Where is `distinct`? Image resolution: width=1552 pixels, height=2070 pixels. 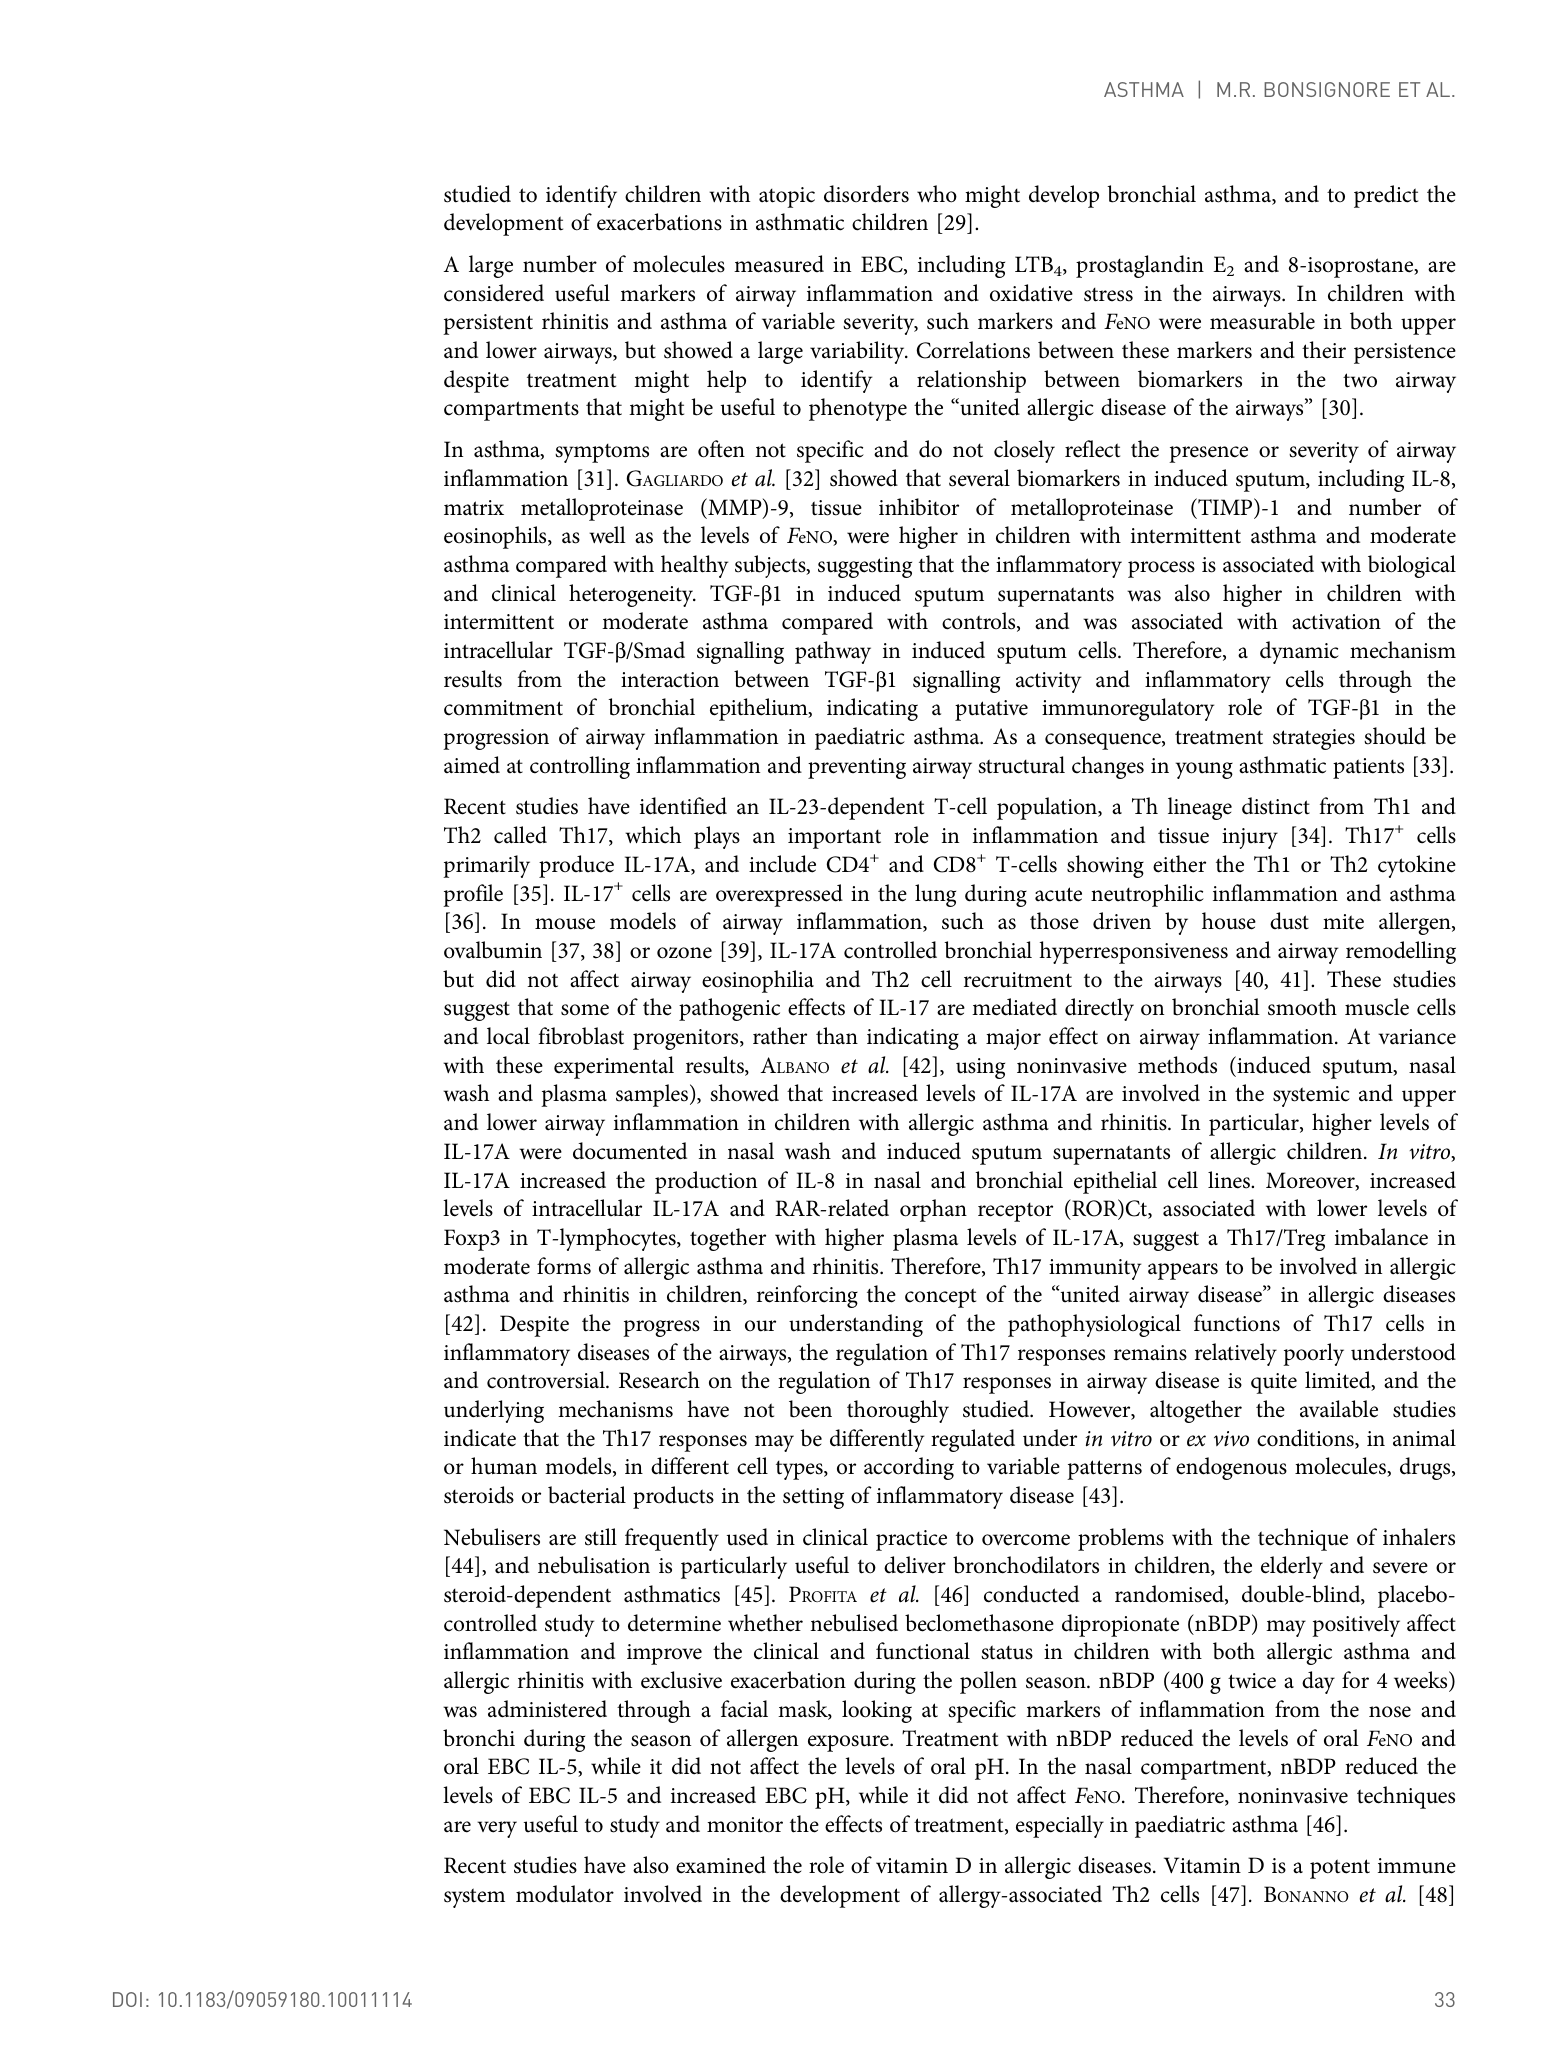 distinct is located at coordinates (1276, 806).
